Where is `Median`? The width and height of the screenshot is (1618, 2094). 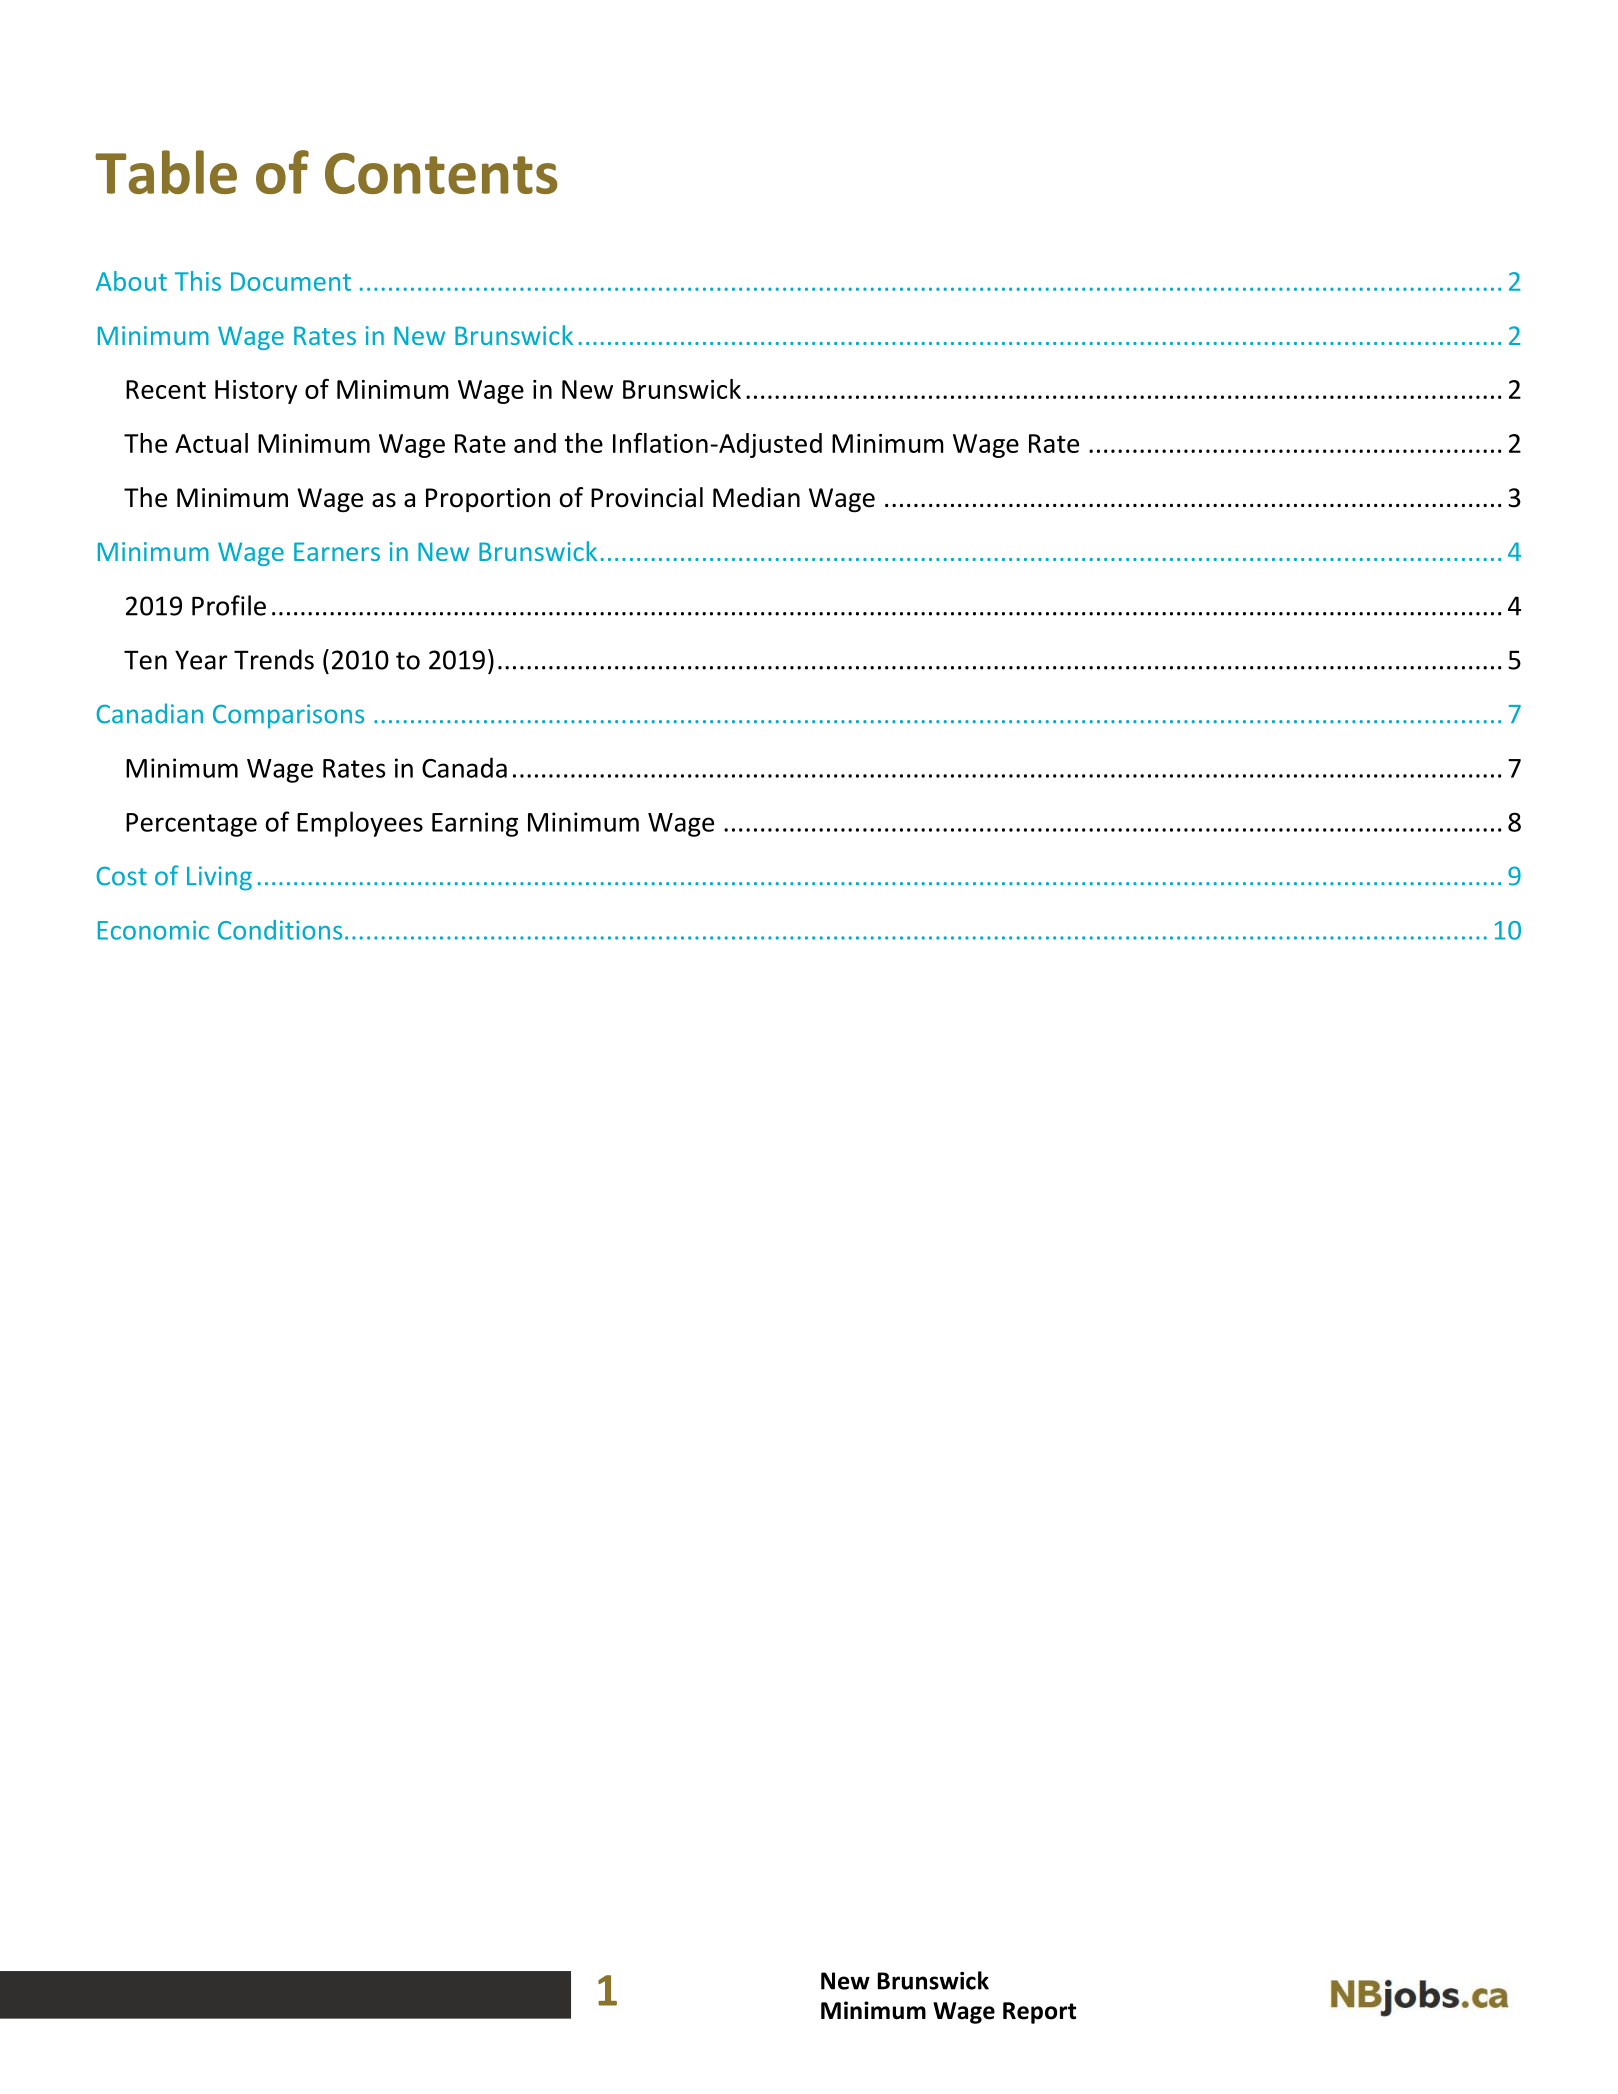 Median is located at coordinates (756, 497).
